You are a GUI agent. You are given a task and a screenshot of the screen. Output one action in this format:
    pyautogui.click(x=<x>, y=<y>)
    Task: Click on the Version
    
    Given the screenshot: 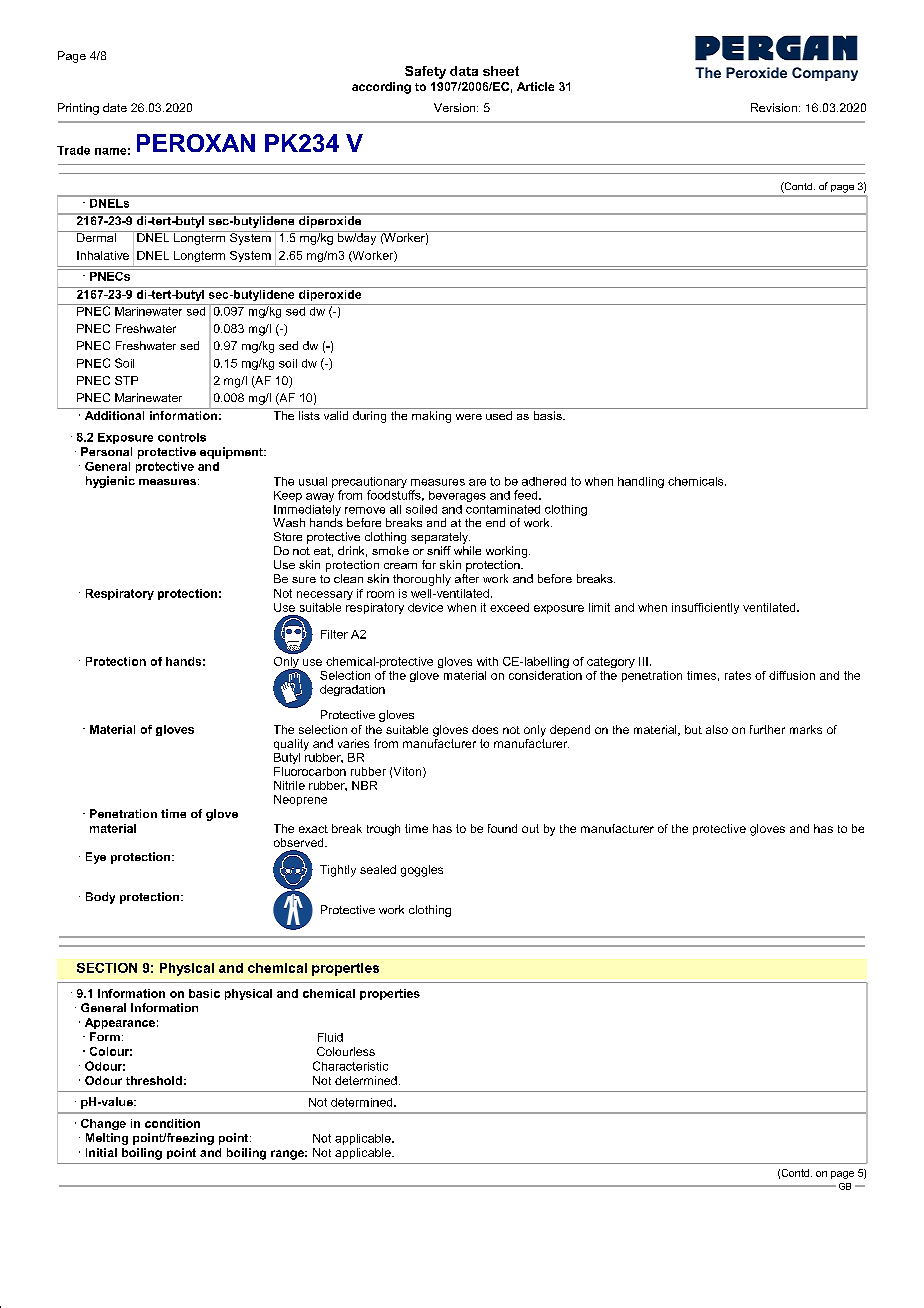 What is the action you would take?
    pyautogui.click(x=456, y=107)
